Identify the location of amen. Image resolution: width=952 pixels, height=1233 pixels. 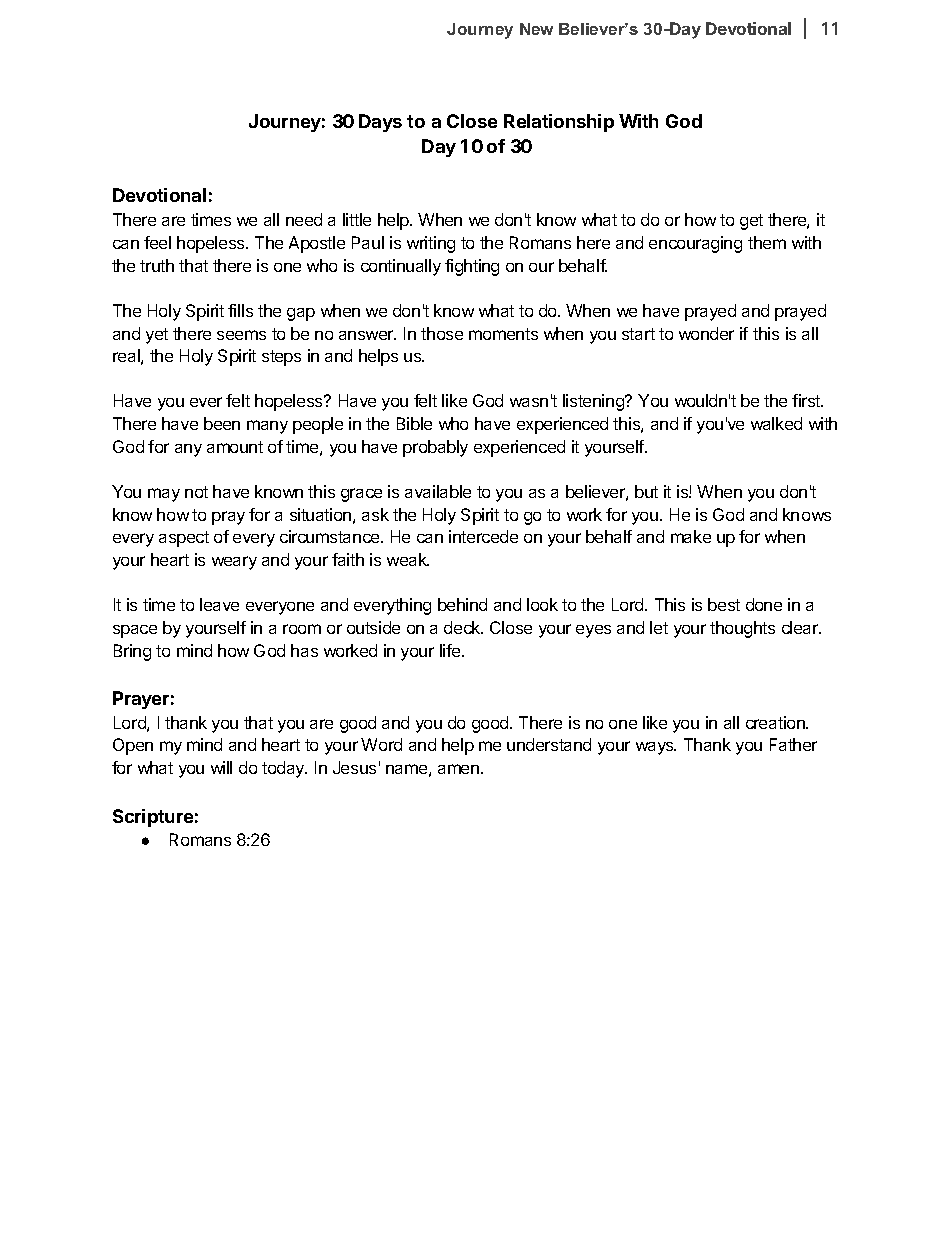
(460, 769).
